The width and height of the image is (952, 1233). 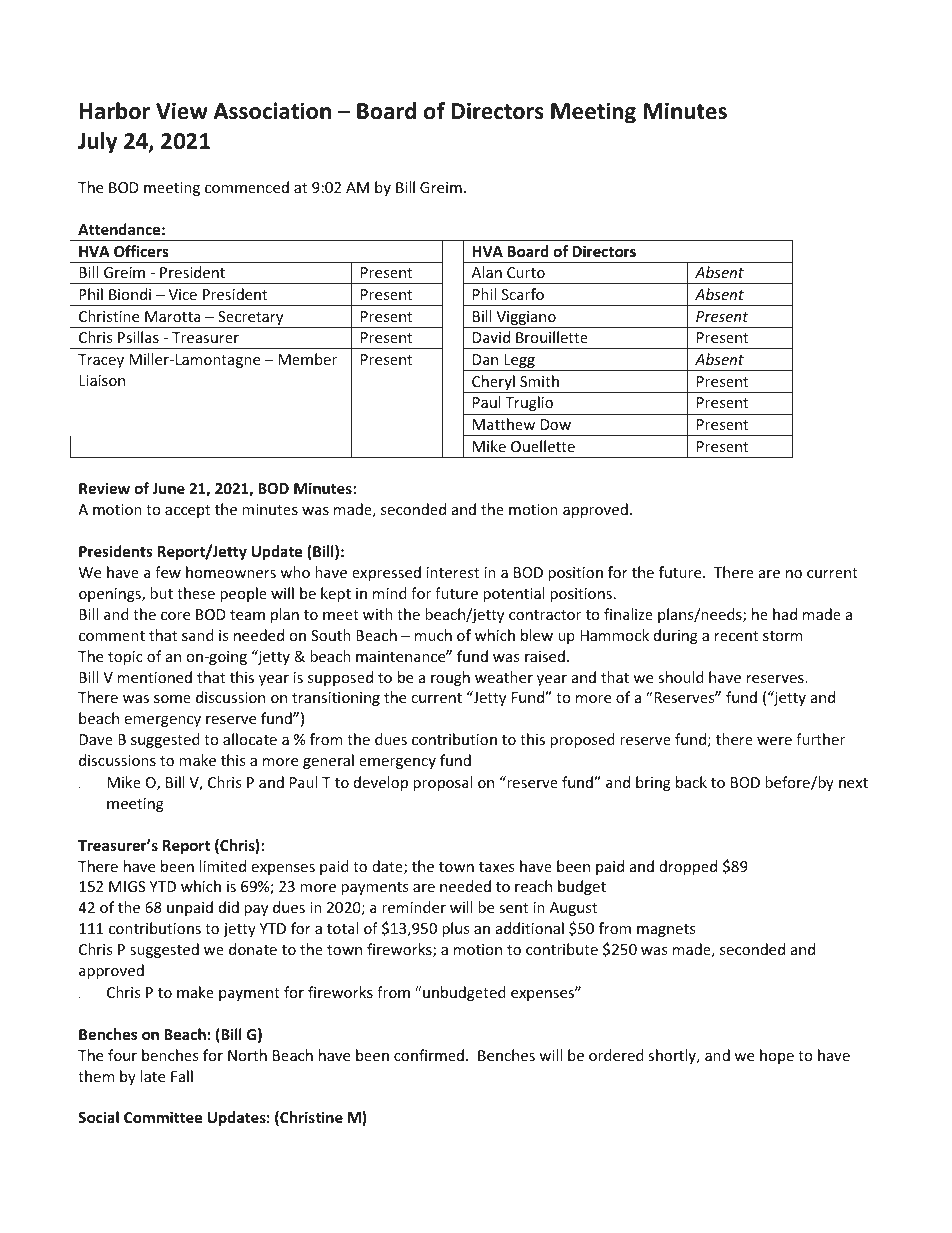 What do you see at coordinates (250, 739) in the image?
I see `allocate` at bounding box center [250, 739].
